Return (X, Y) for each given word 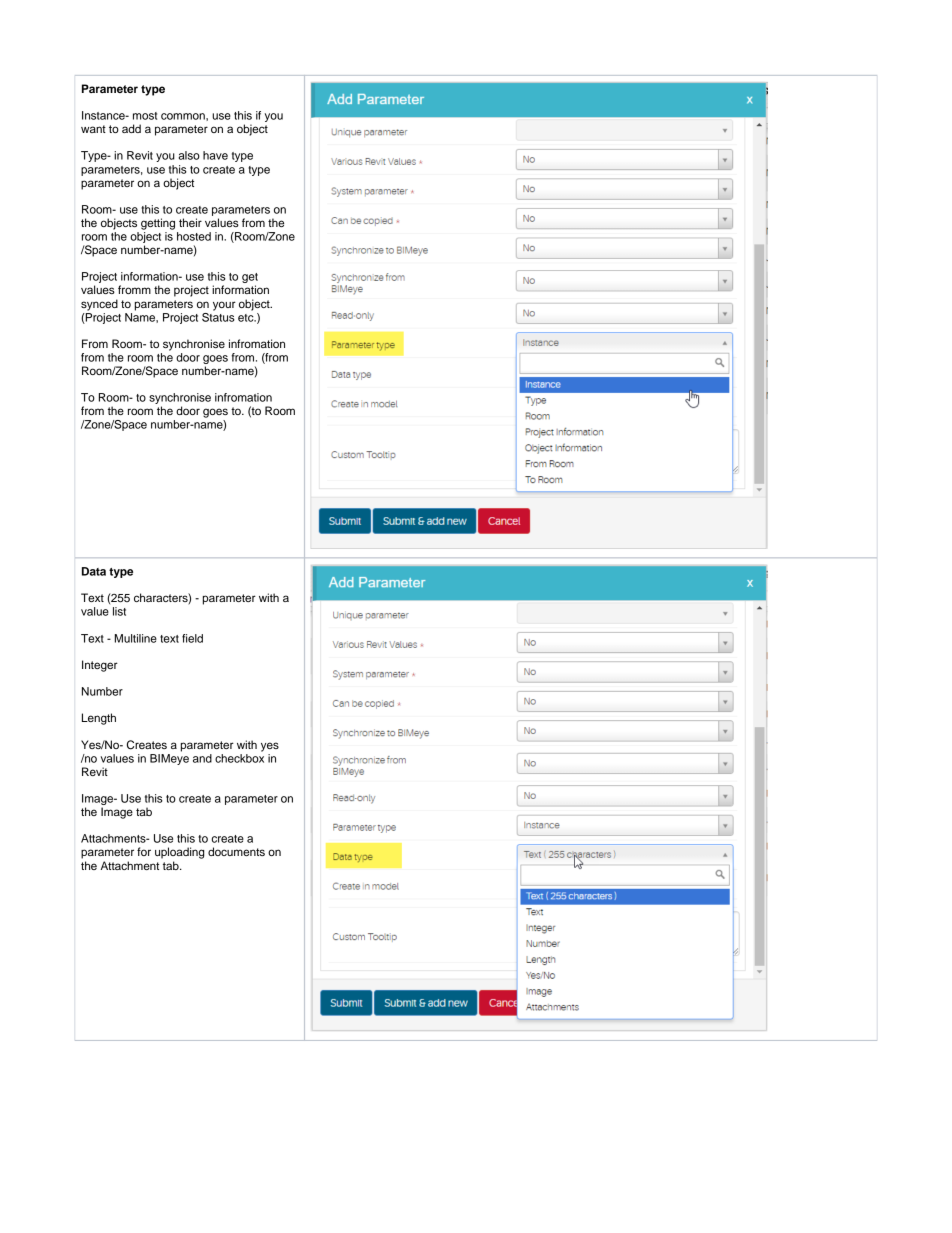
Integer (100, 666)
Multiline (136, 638)
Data (94, 571)
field (192, 638)
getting (158, 224)
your (224, 306)
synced (99, 305)
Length (99, 719)
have (215, 155)
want (93, 129)
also (189, 155)
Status (218, 316)
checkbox (239, 757)
